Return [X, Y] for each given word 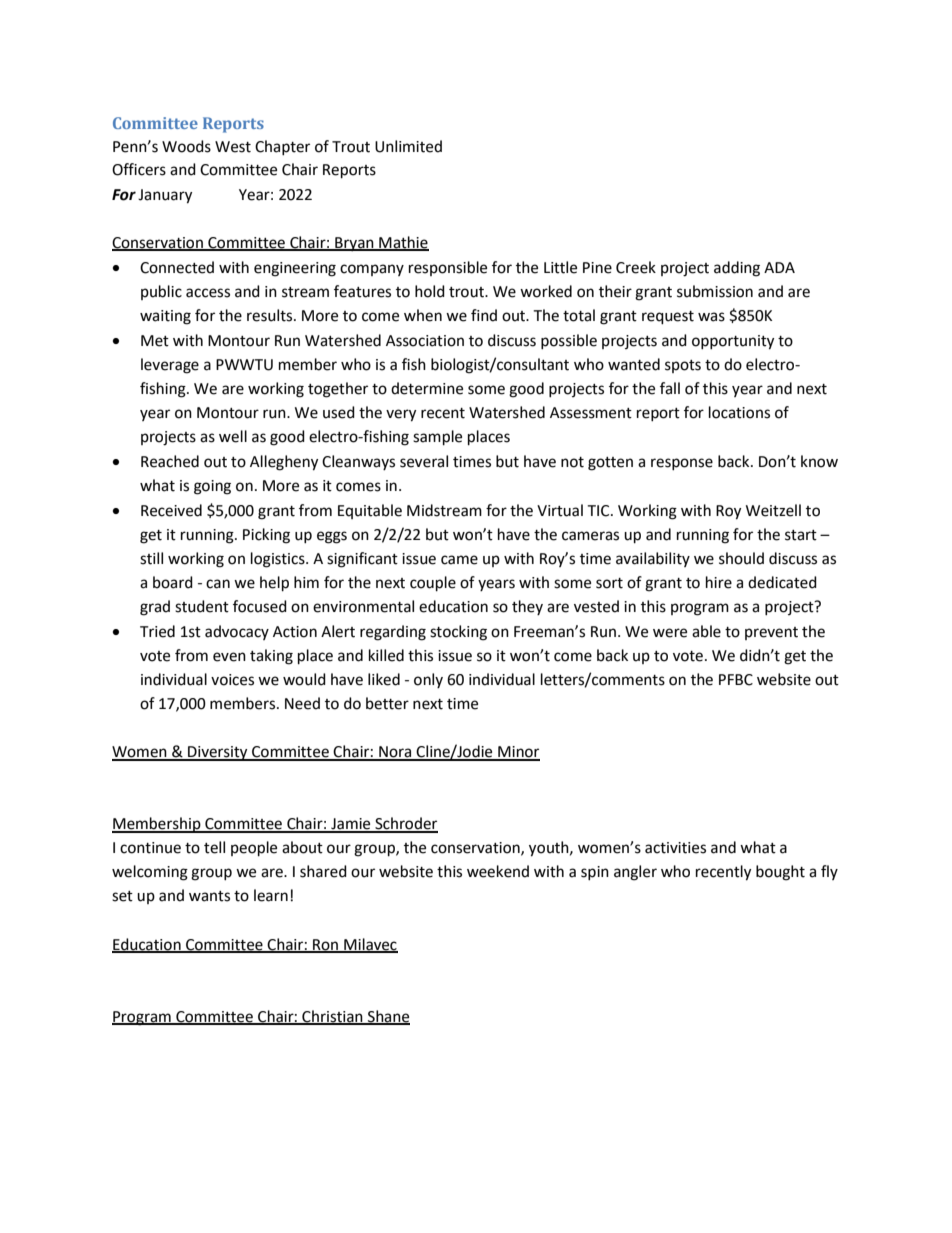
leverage [170, 366]
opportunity [733, 342]
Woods [186, 146]
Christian [332, 1017]
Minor [518, 753]
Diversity [218, 753]
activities [675, 848]
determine [427, 388]
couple [433, 584]
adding [737, 269]
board [173, 582]
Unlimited [408, 146]
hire [719, 582]
